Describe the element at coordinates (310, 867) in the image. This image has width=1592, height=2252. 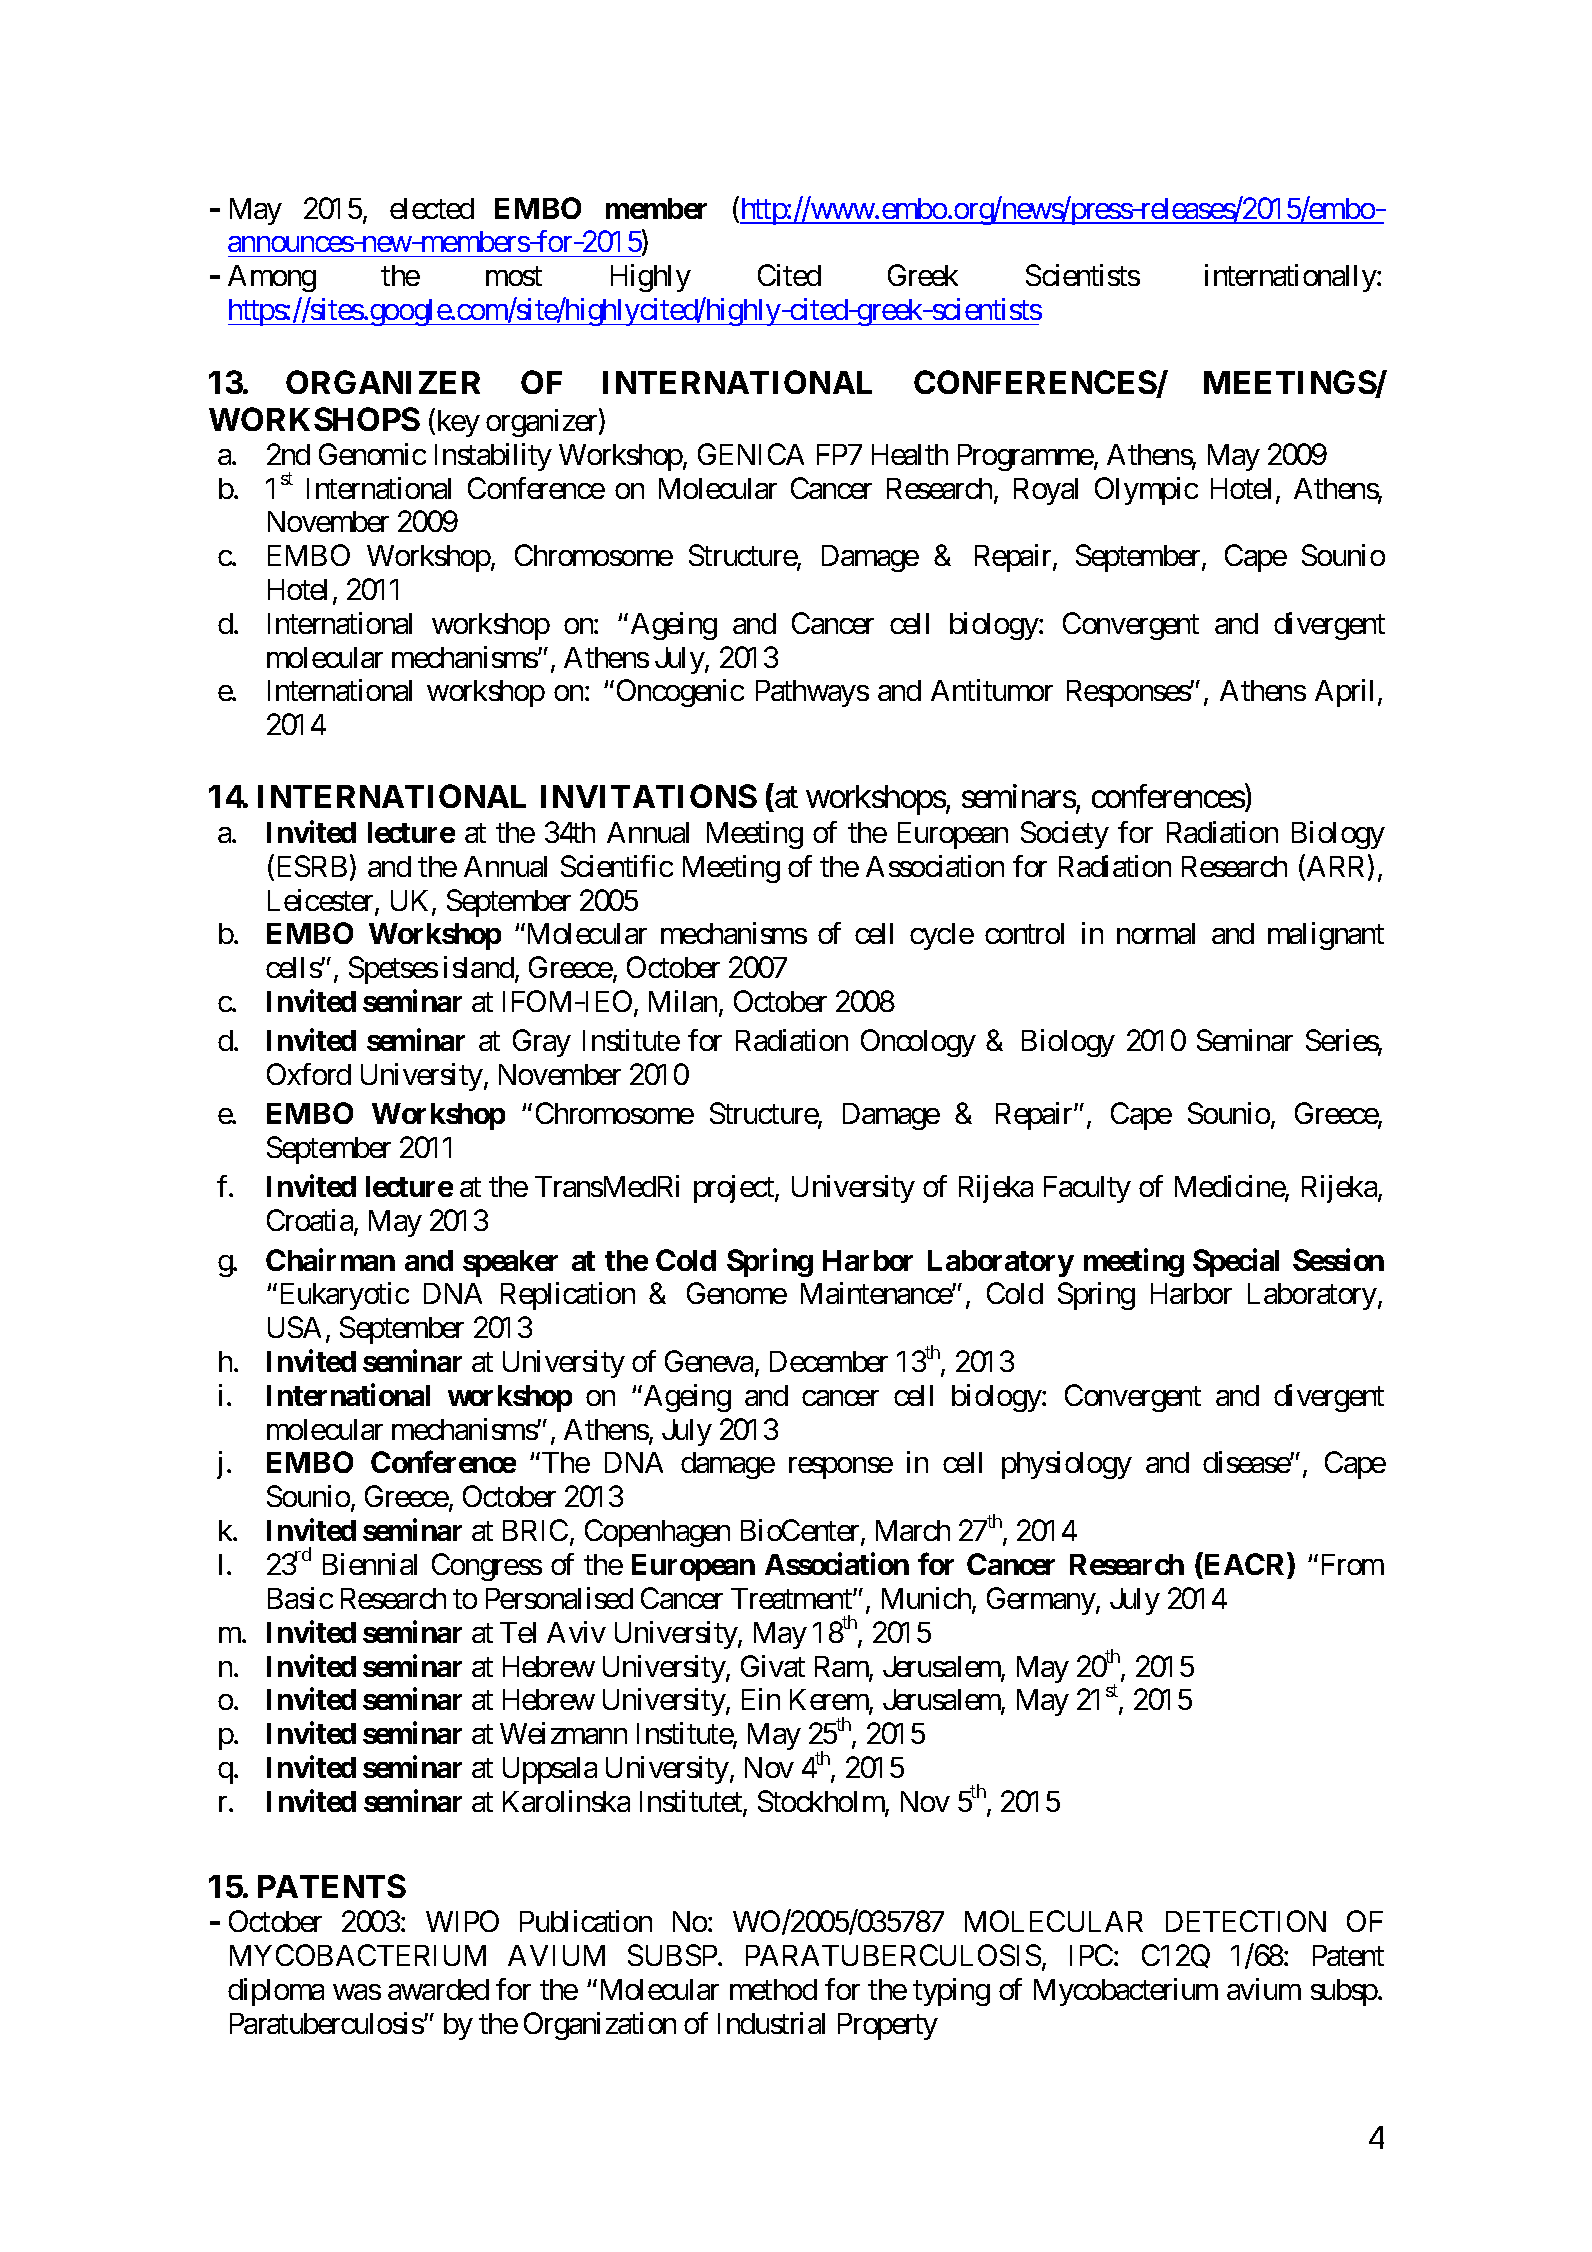
I see `ESRB` at that location.
